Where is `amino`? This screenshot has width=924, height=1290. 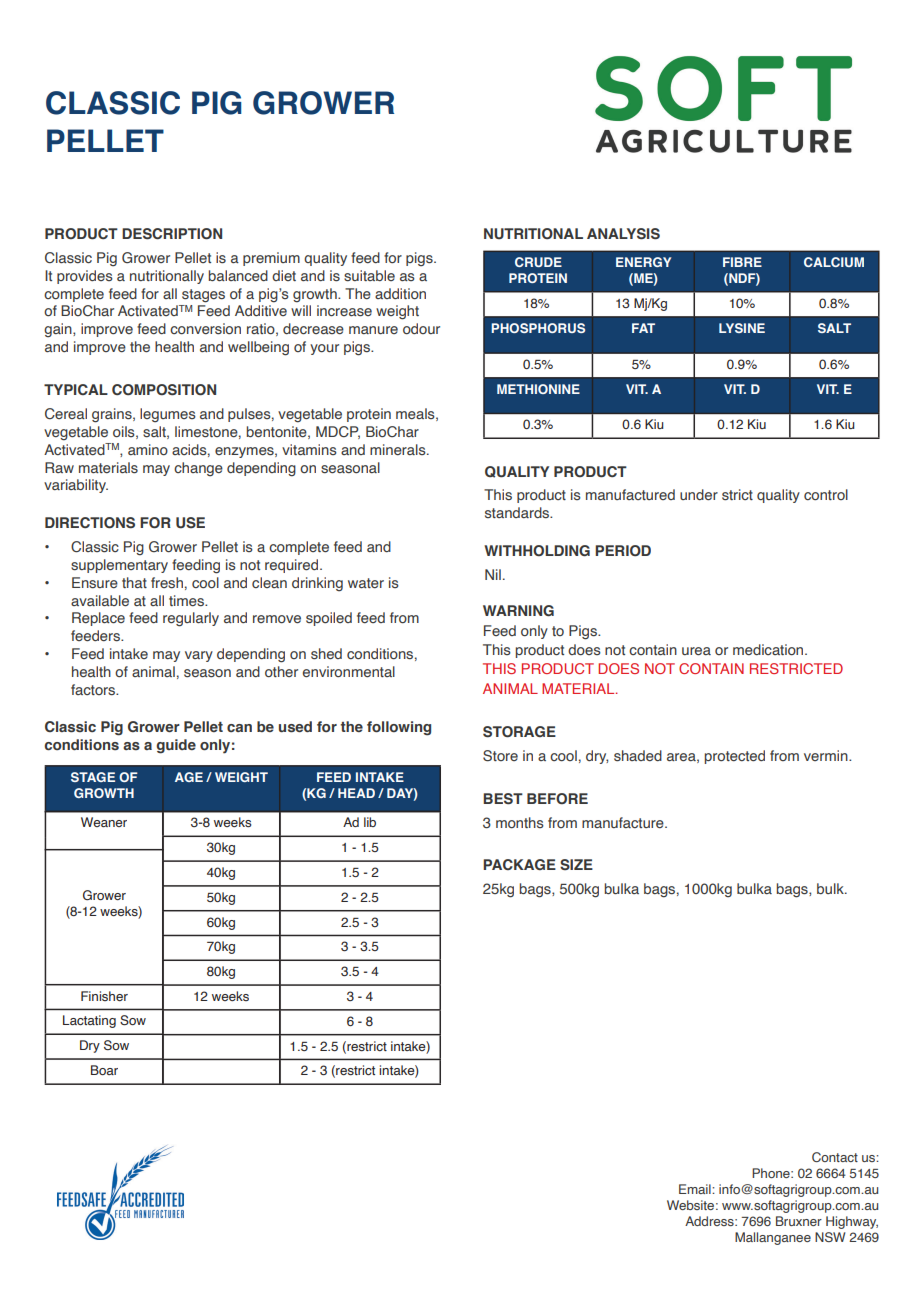 amino is located at coordinates (148, 449).
